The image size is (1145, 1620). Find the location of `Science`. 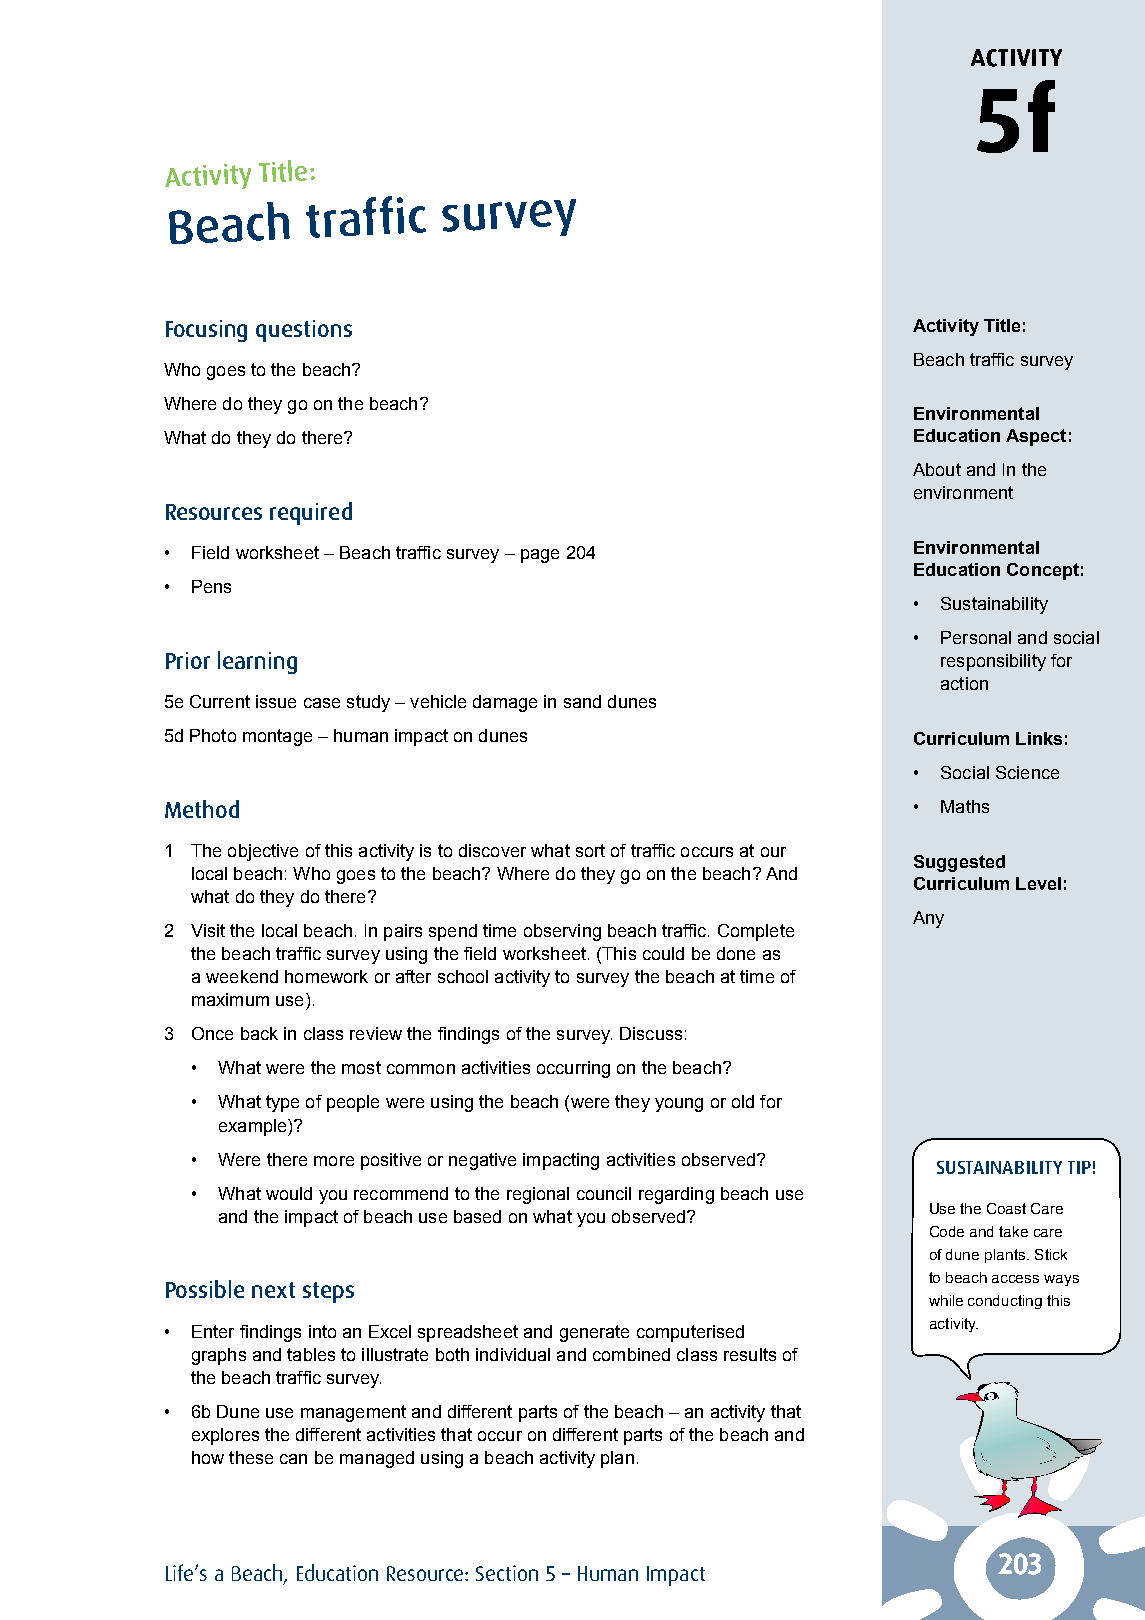

Science is located at coordinates (1027, 772).
